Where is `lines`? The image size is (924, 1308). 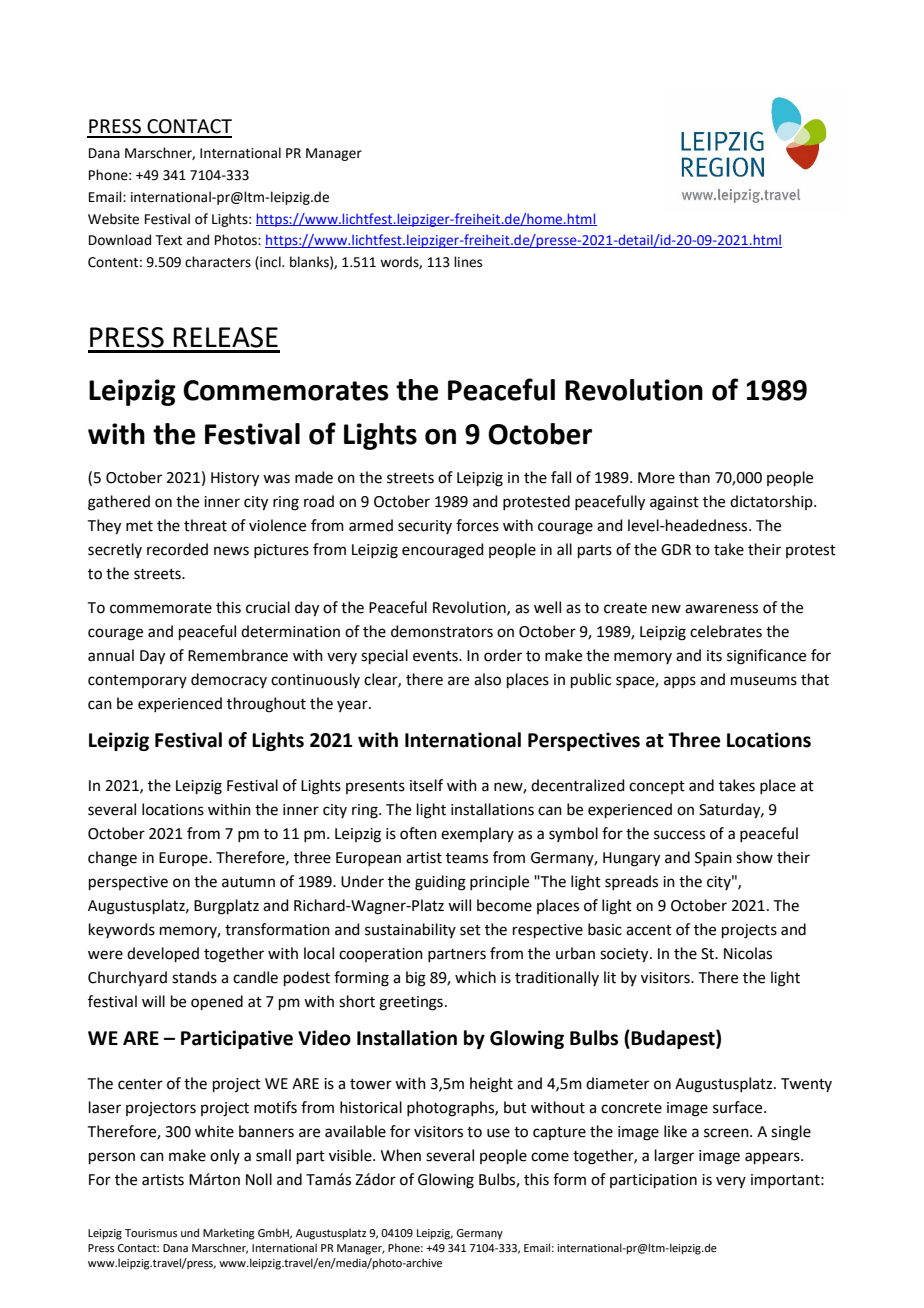 lines is located at coordinates (468, 262).
